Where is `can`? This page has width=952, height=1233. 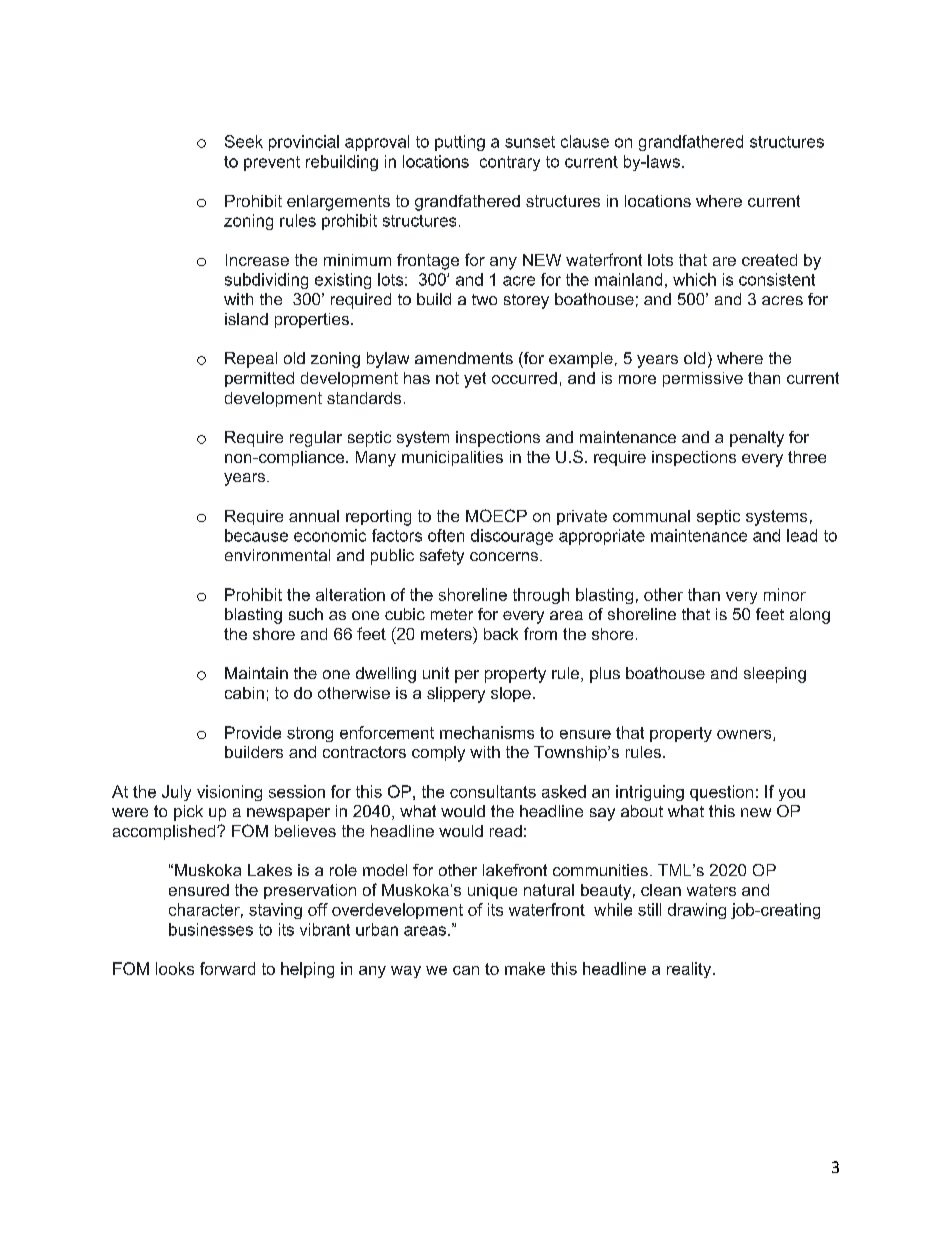
can is located at coordinates (466, 970).
